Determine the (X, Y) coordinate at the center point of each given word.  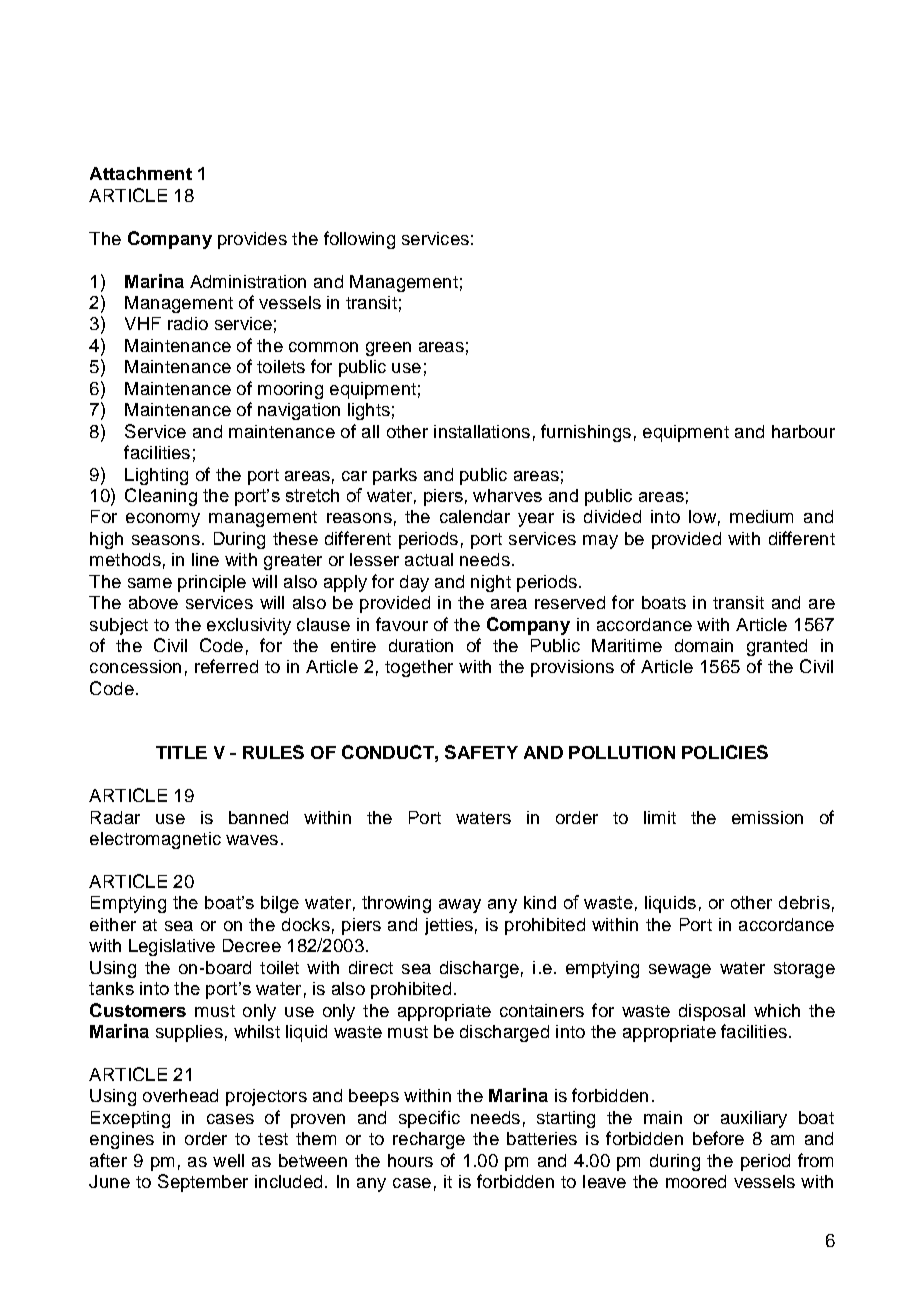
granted (777, 647)
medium (761, 516)
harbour (803, 431)
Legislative (172, 947)
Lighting (156, 476)
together (419, 668)
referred (226, 666)
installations (482, 431)
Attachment (141, 173)
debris (804, 902)
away (460, 906)
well (228, 1160)
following (359, 240)
